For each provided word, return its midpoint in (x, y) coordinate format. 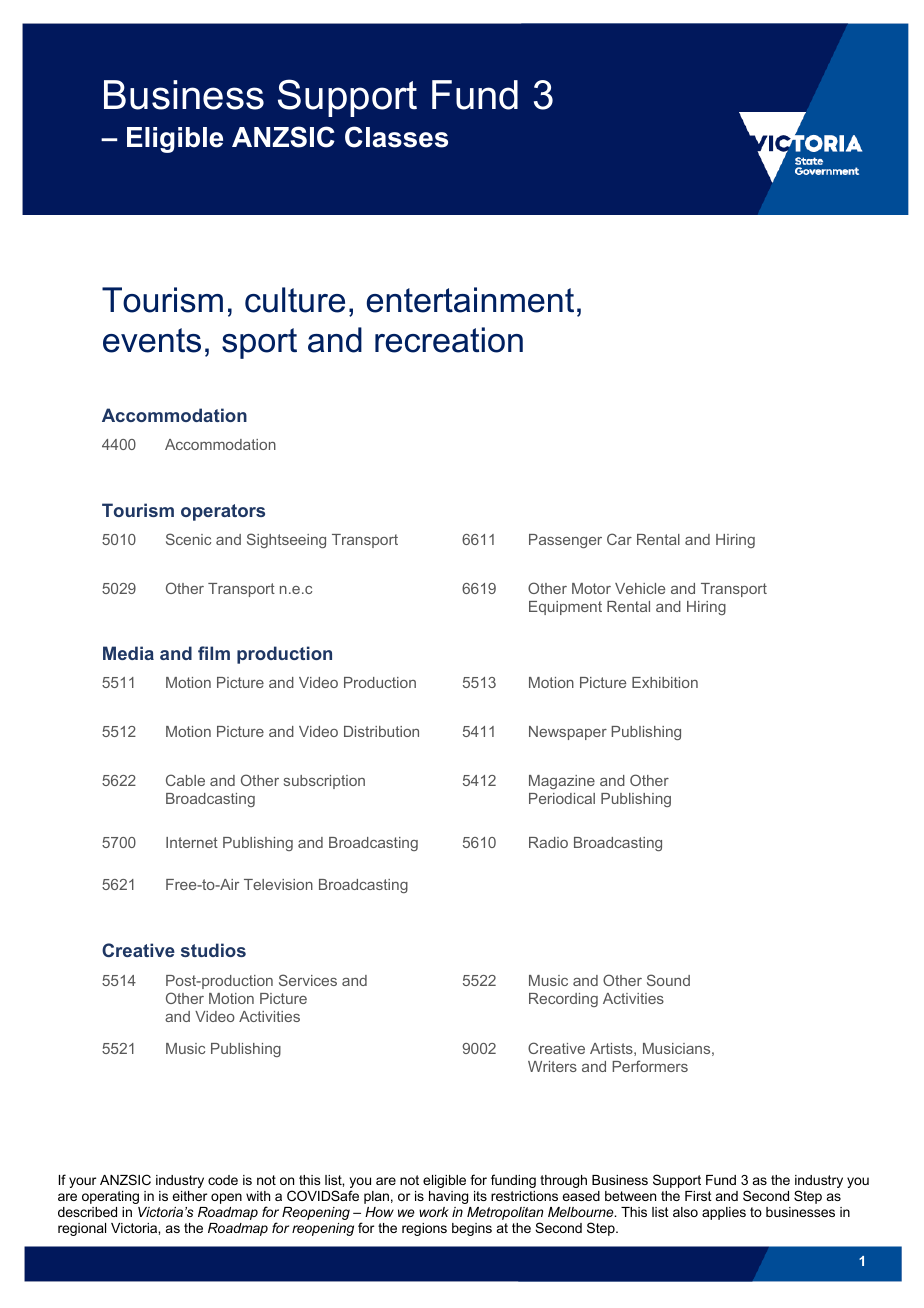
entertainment (470, 300)
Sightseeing (286, 540)
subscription (324, 782)
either (189, 1196)
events (152, 340)
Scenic (188, 539)
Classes (396, 137)
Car (619, 539)
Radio (548, 842)
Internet (192, 842)
